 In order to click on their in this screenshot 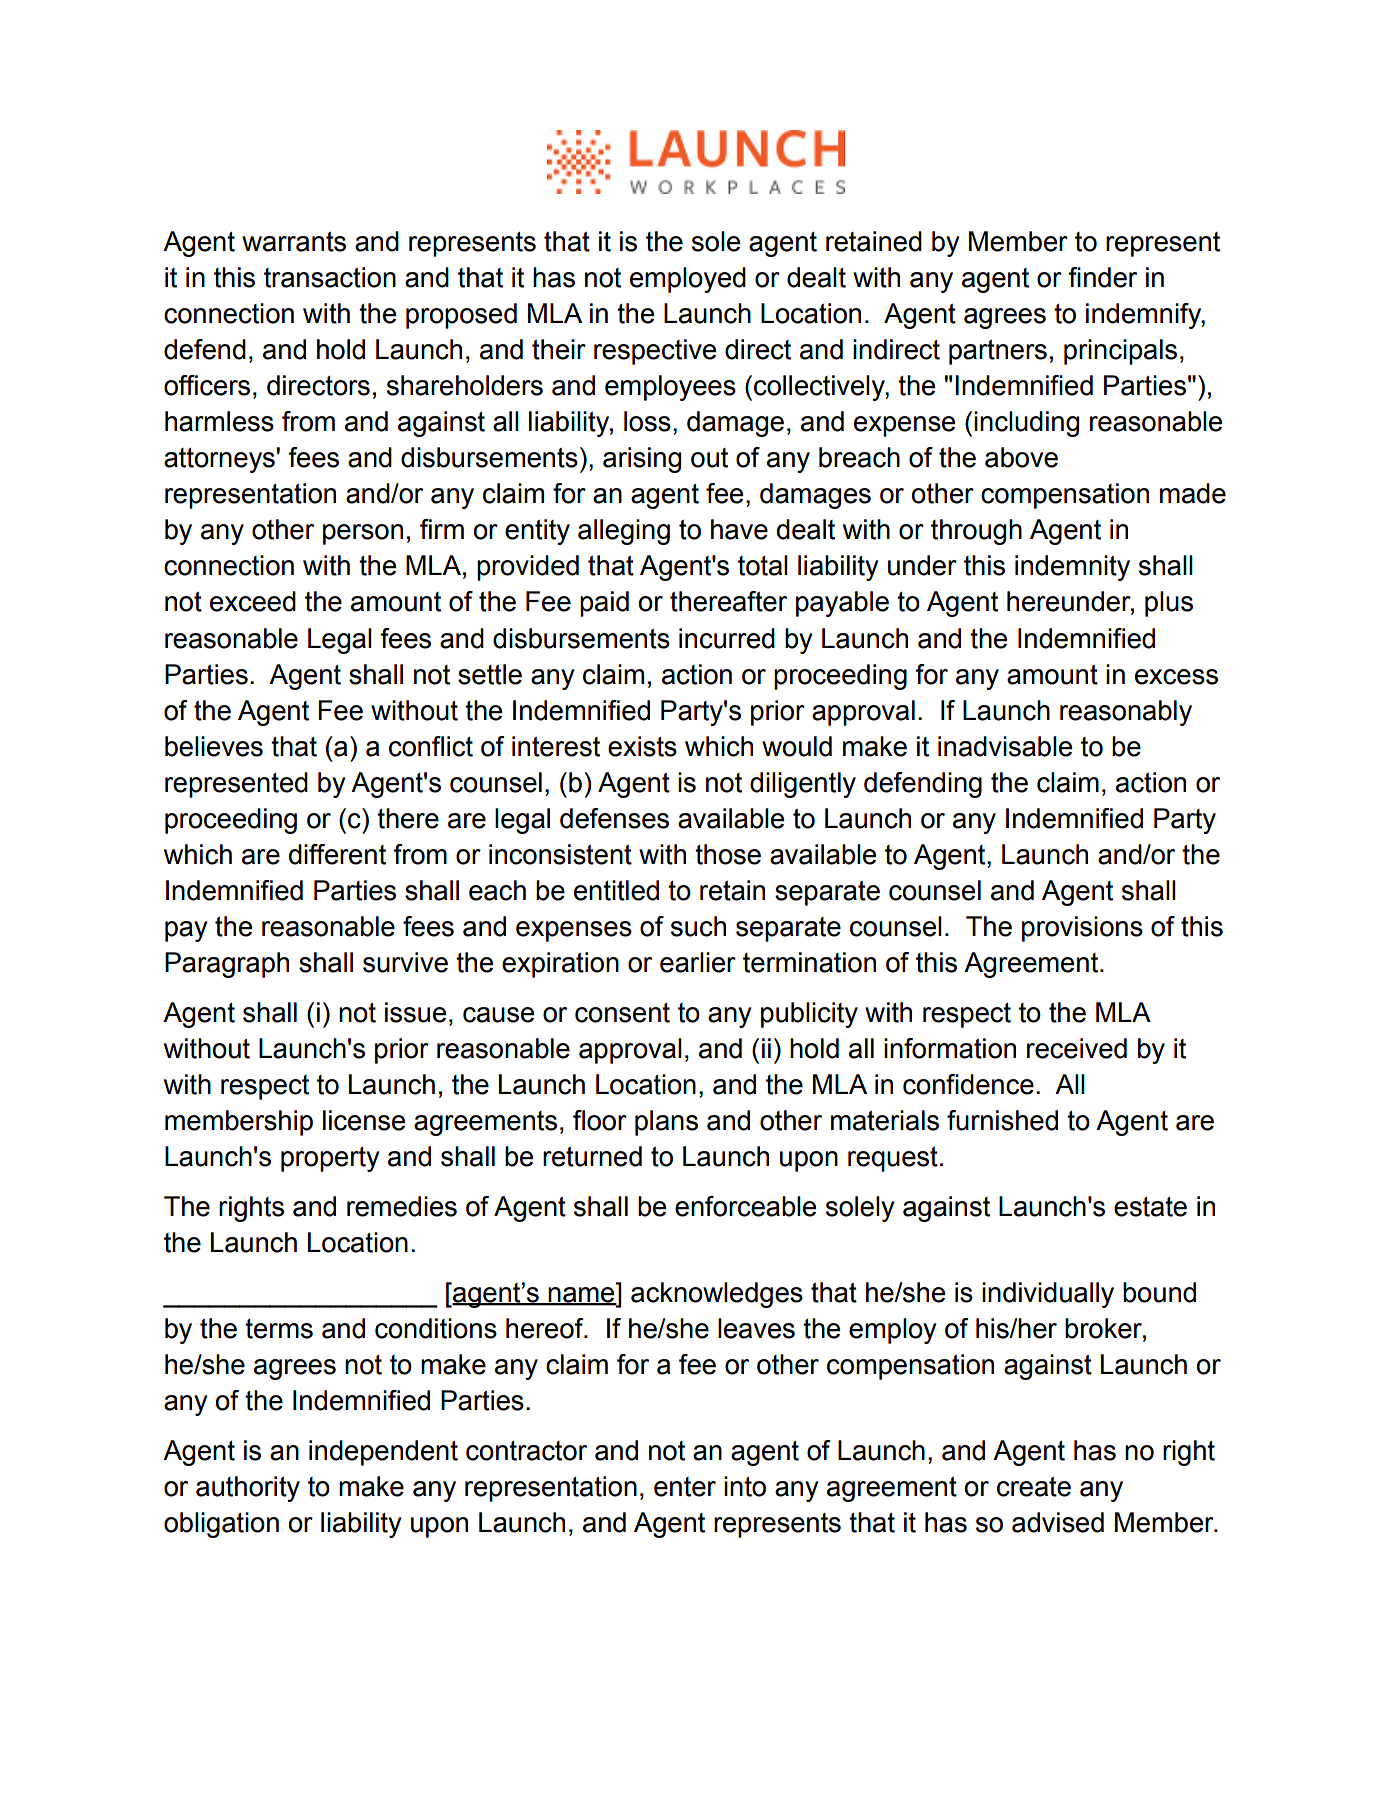, I will do `click(559, 349)`.
